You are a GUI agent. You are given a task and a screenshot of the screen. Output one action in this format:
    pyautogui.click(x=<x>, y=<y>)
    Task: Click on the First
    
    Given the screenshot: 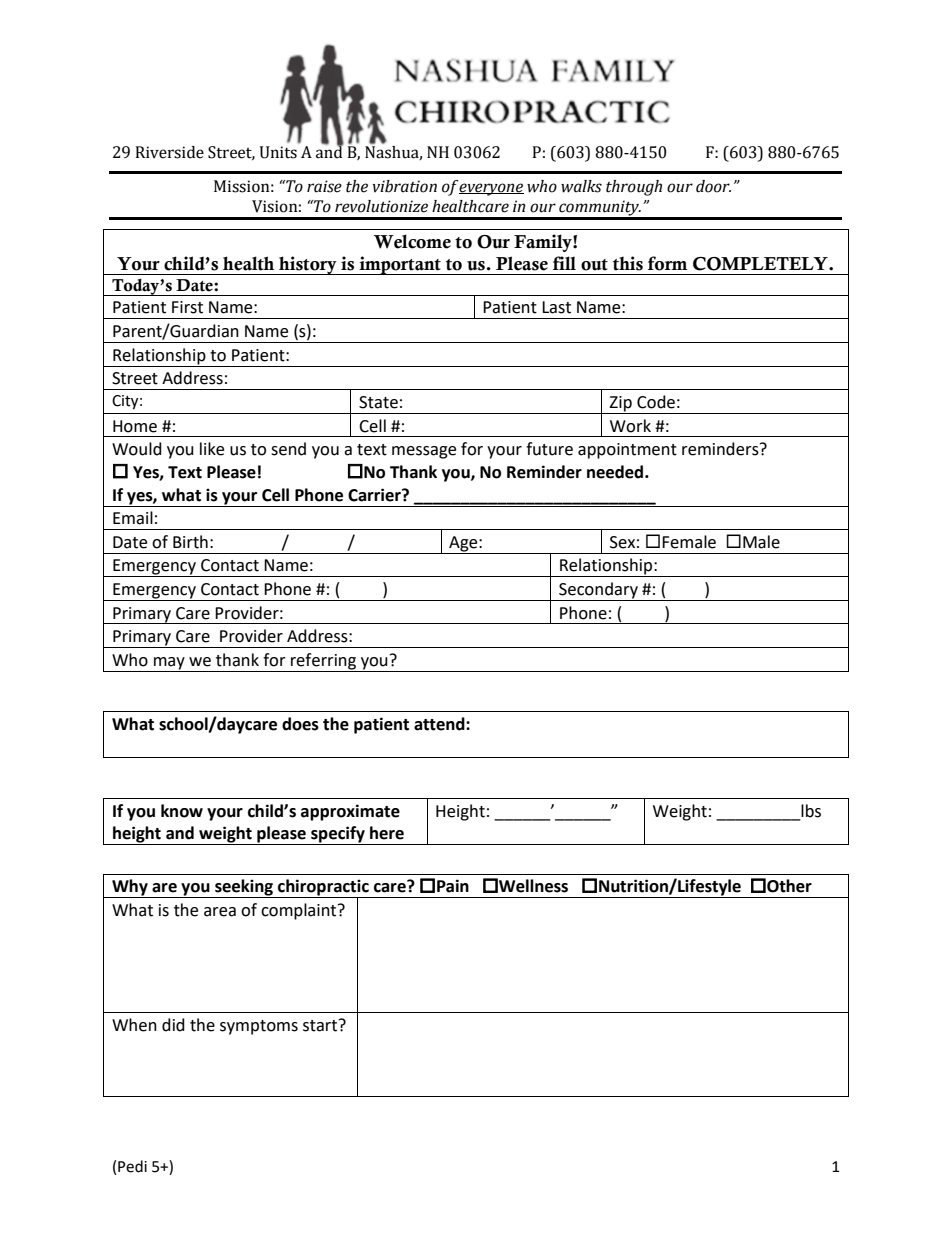 What is the action you would take?
    pyautogui.click(x=187, y=307)
